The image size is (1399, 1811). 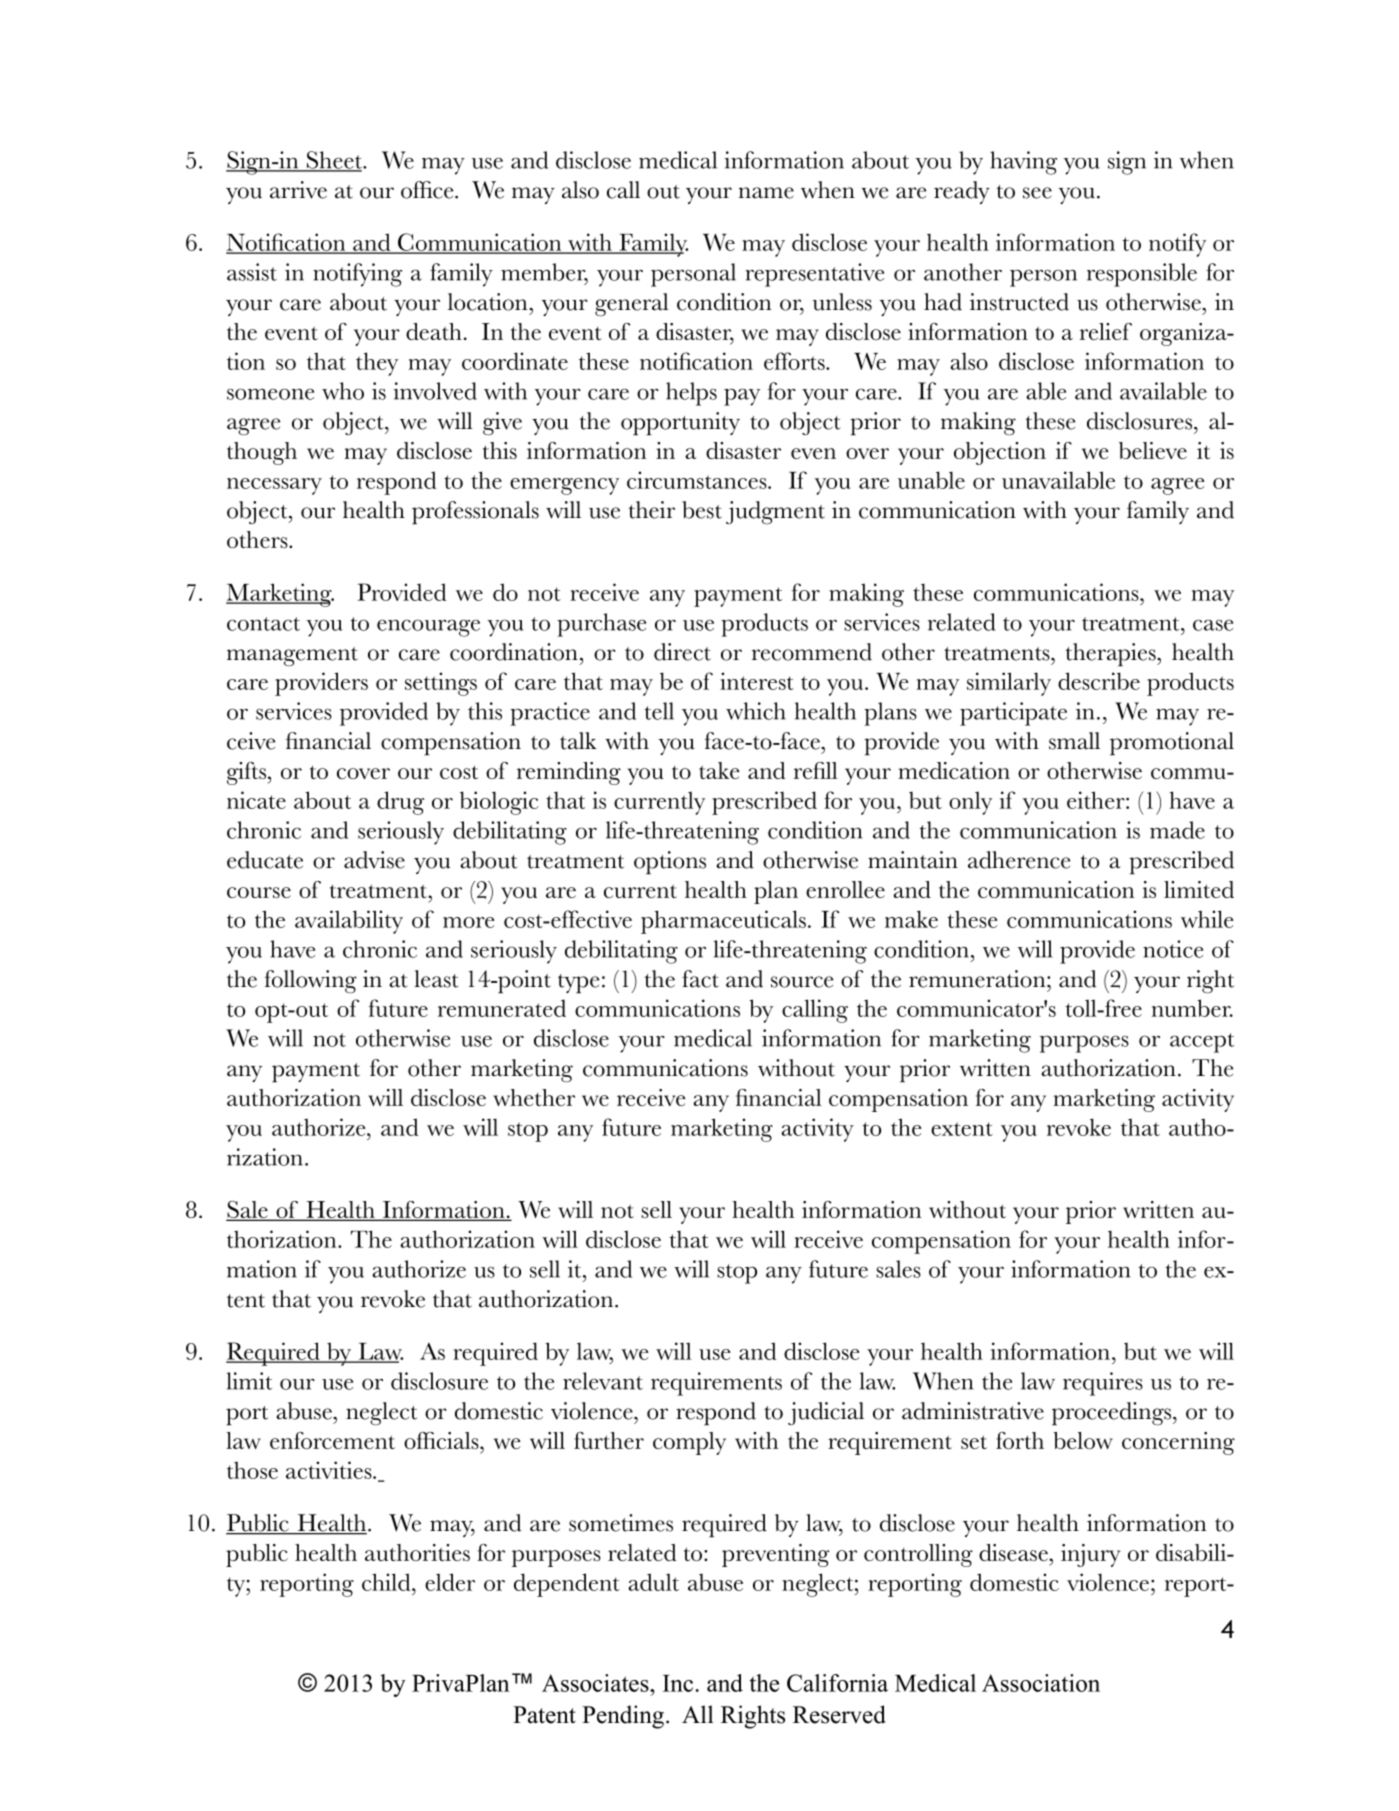 I want to click on office, so click(x=428, y=190).
